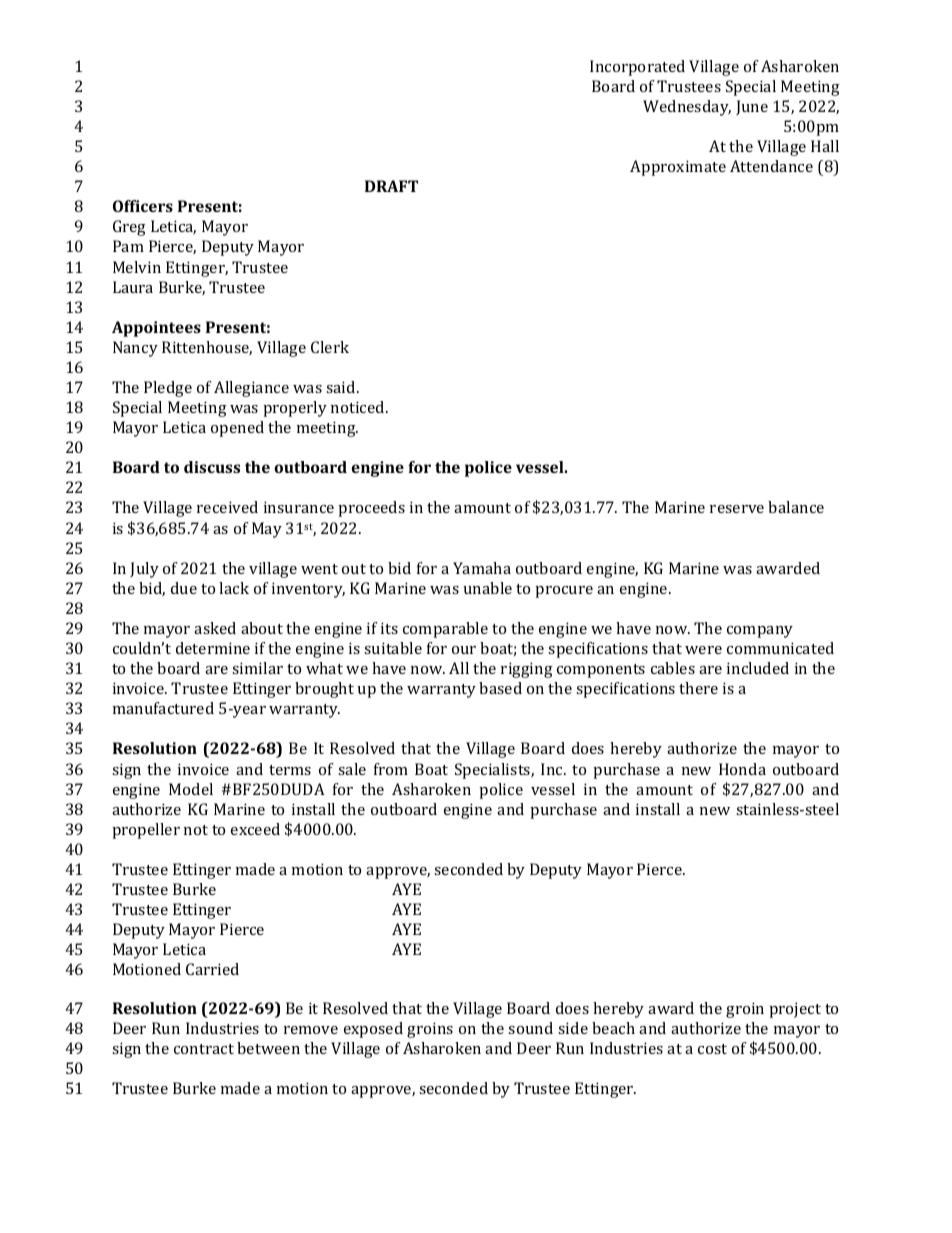 The height and width of the document is (1233, 952). I want to click on manufactured, so click(163, 708).
